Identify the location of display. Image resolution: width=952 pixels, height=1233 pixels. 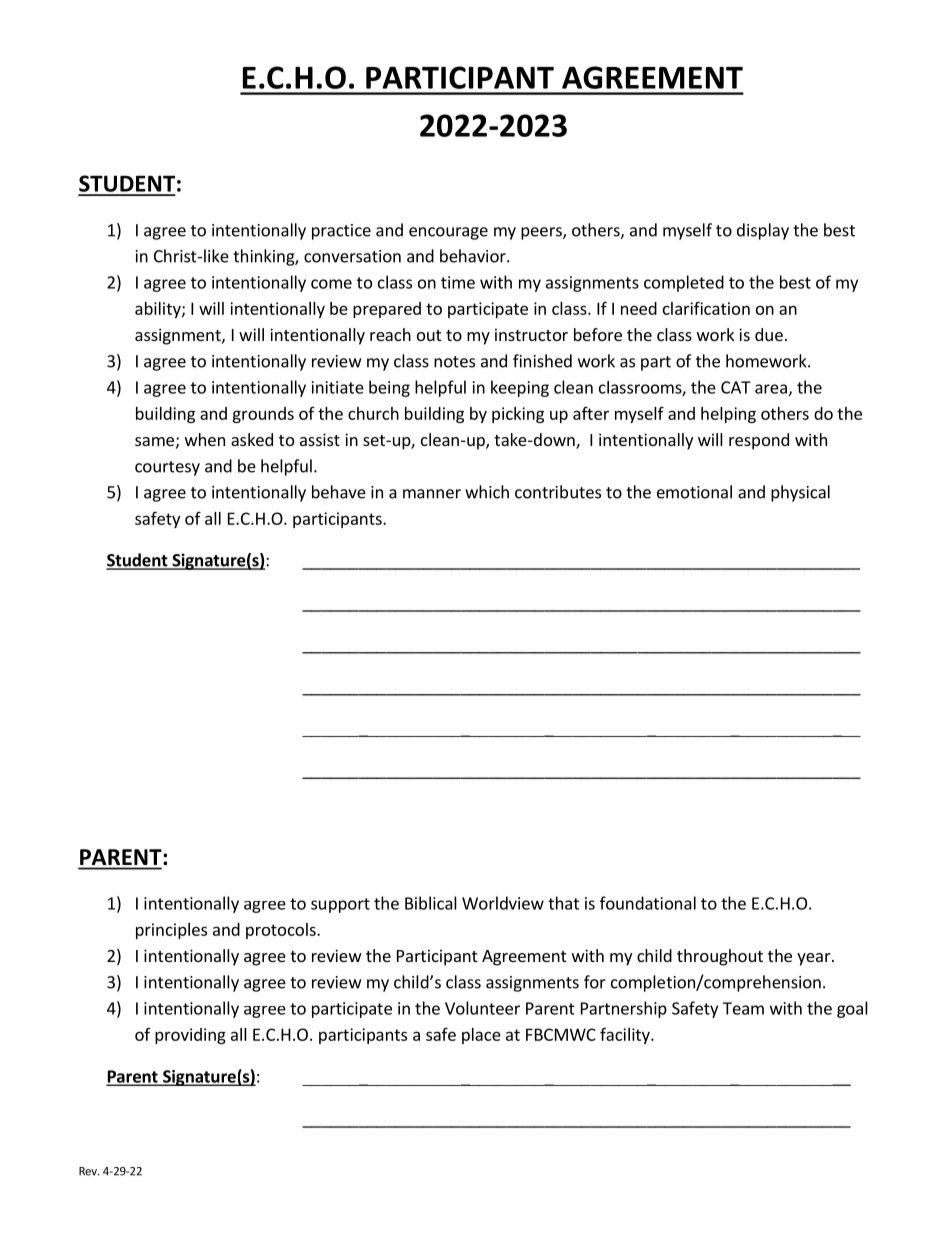
(763, 231).
